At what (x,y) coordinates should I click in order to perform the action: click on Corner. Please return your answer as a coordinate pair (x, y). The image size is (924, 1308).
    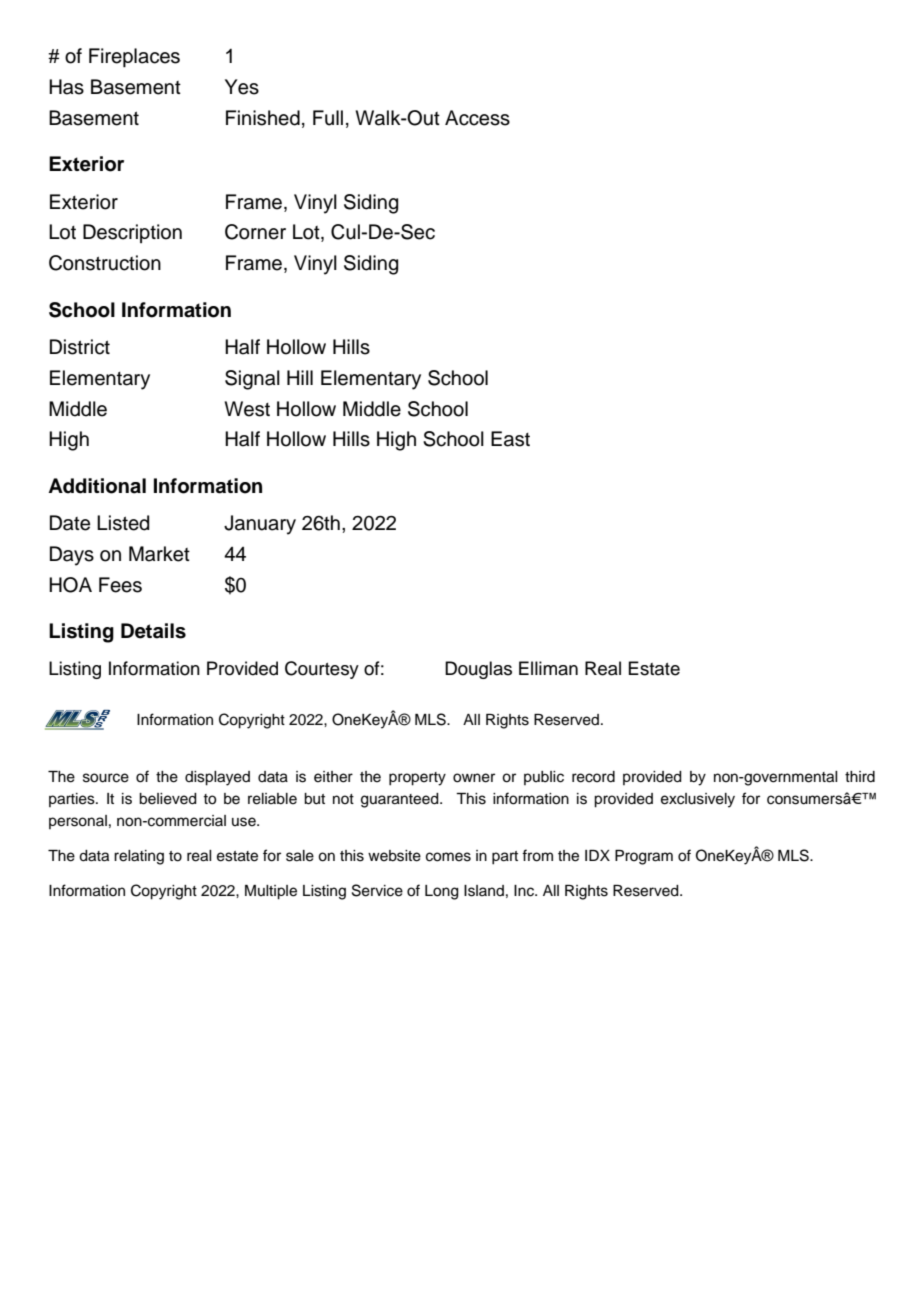
    Looking at the image, I should click on (255, 232).
